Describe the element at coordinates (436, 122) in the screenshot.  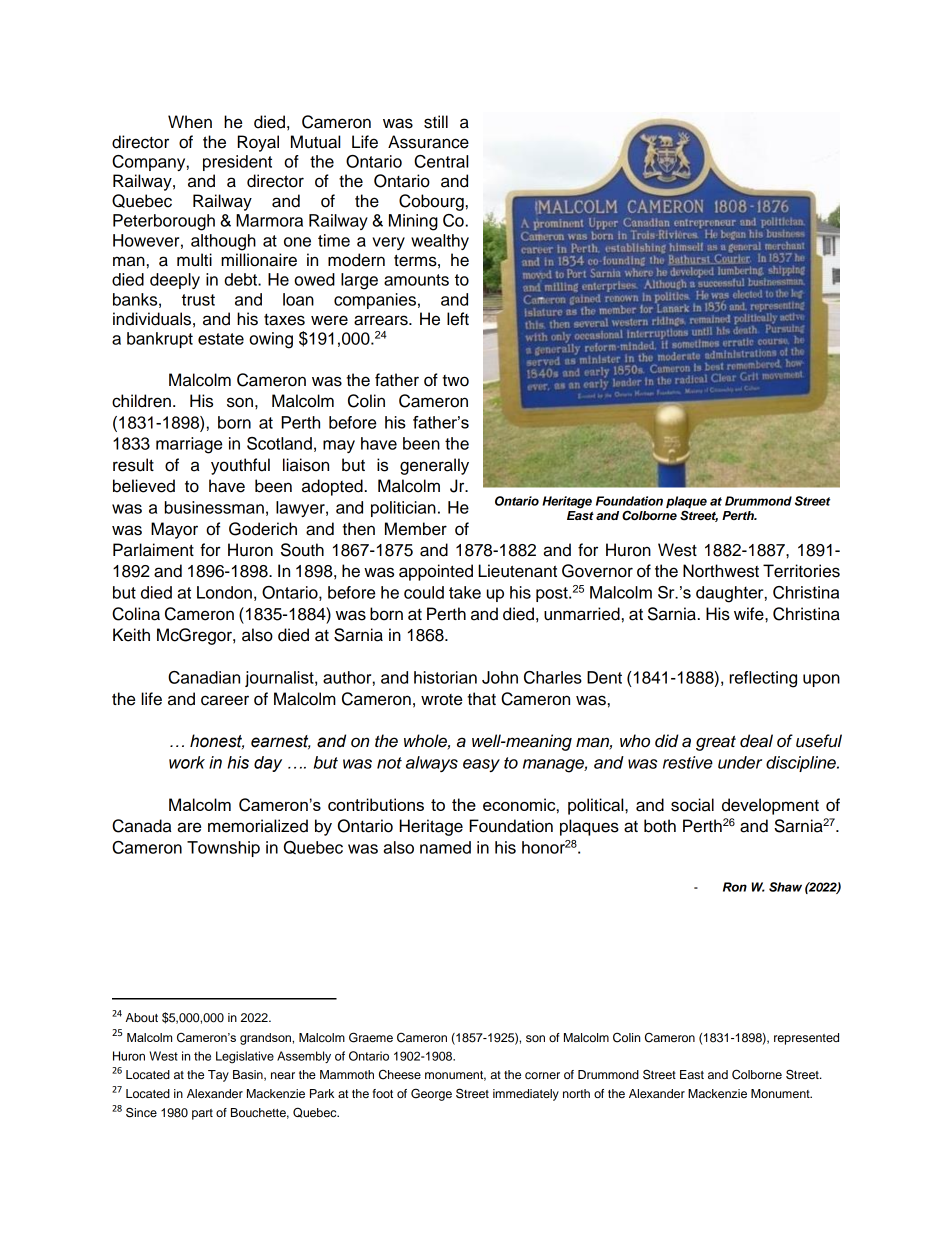
I see `still` at that location.
